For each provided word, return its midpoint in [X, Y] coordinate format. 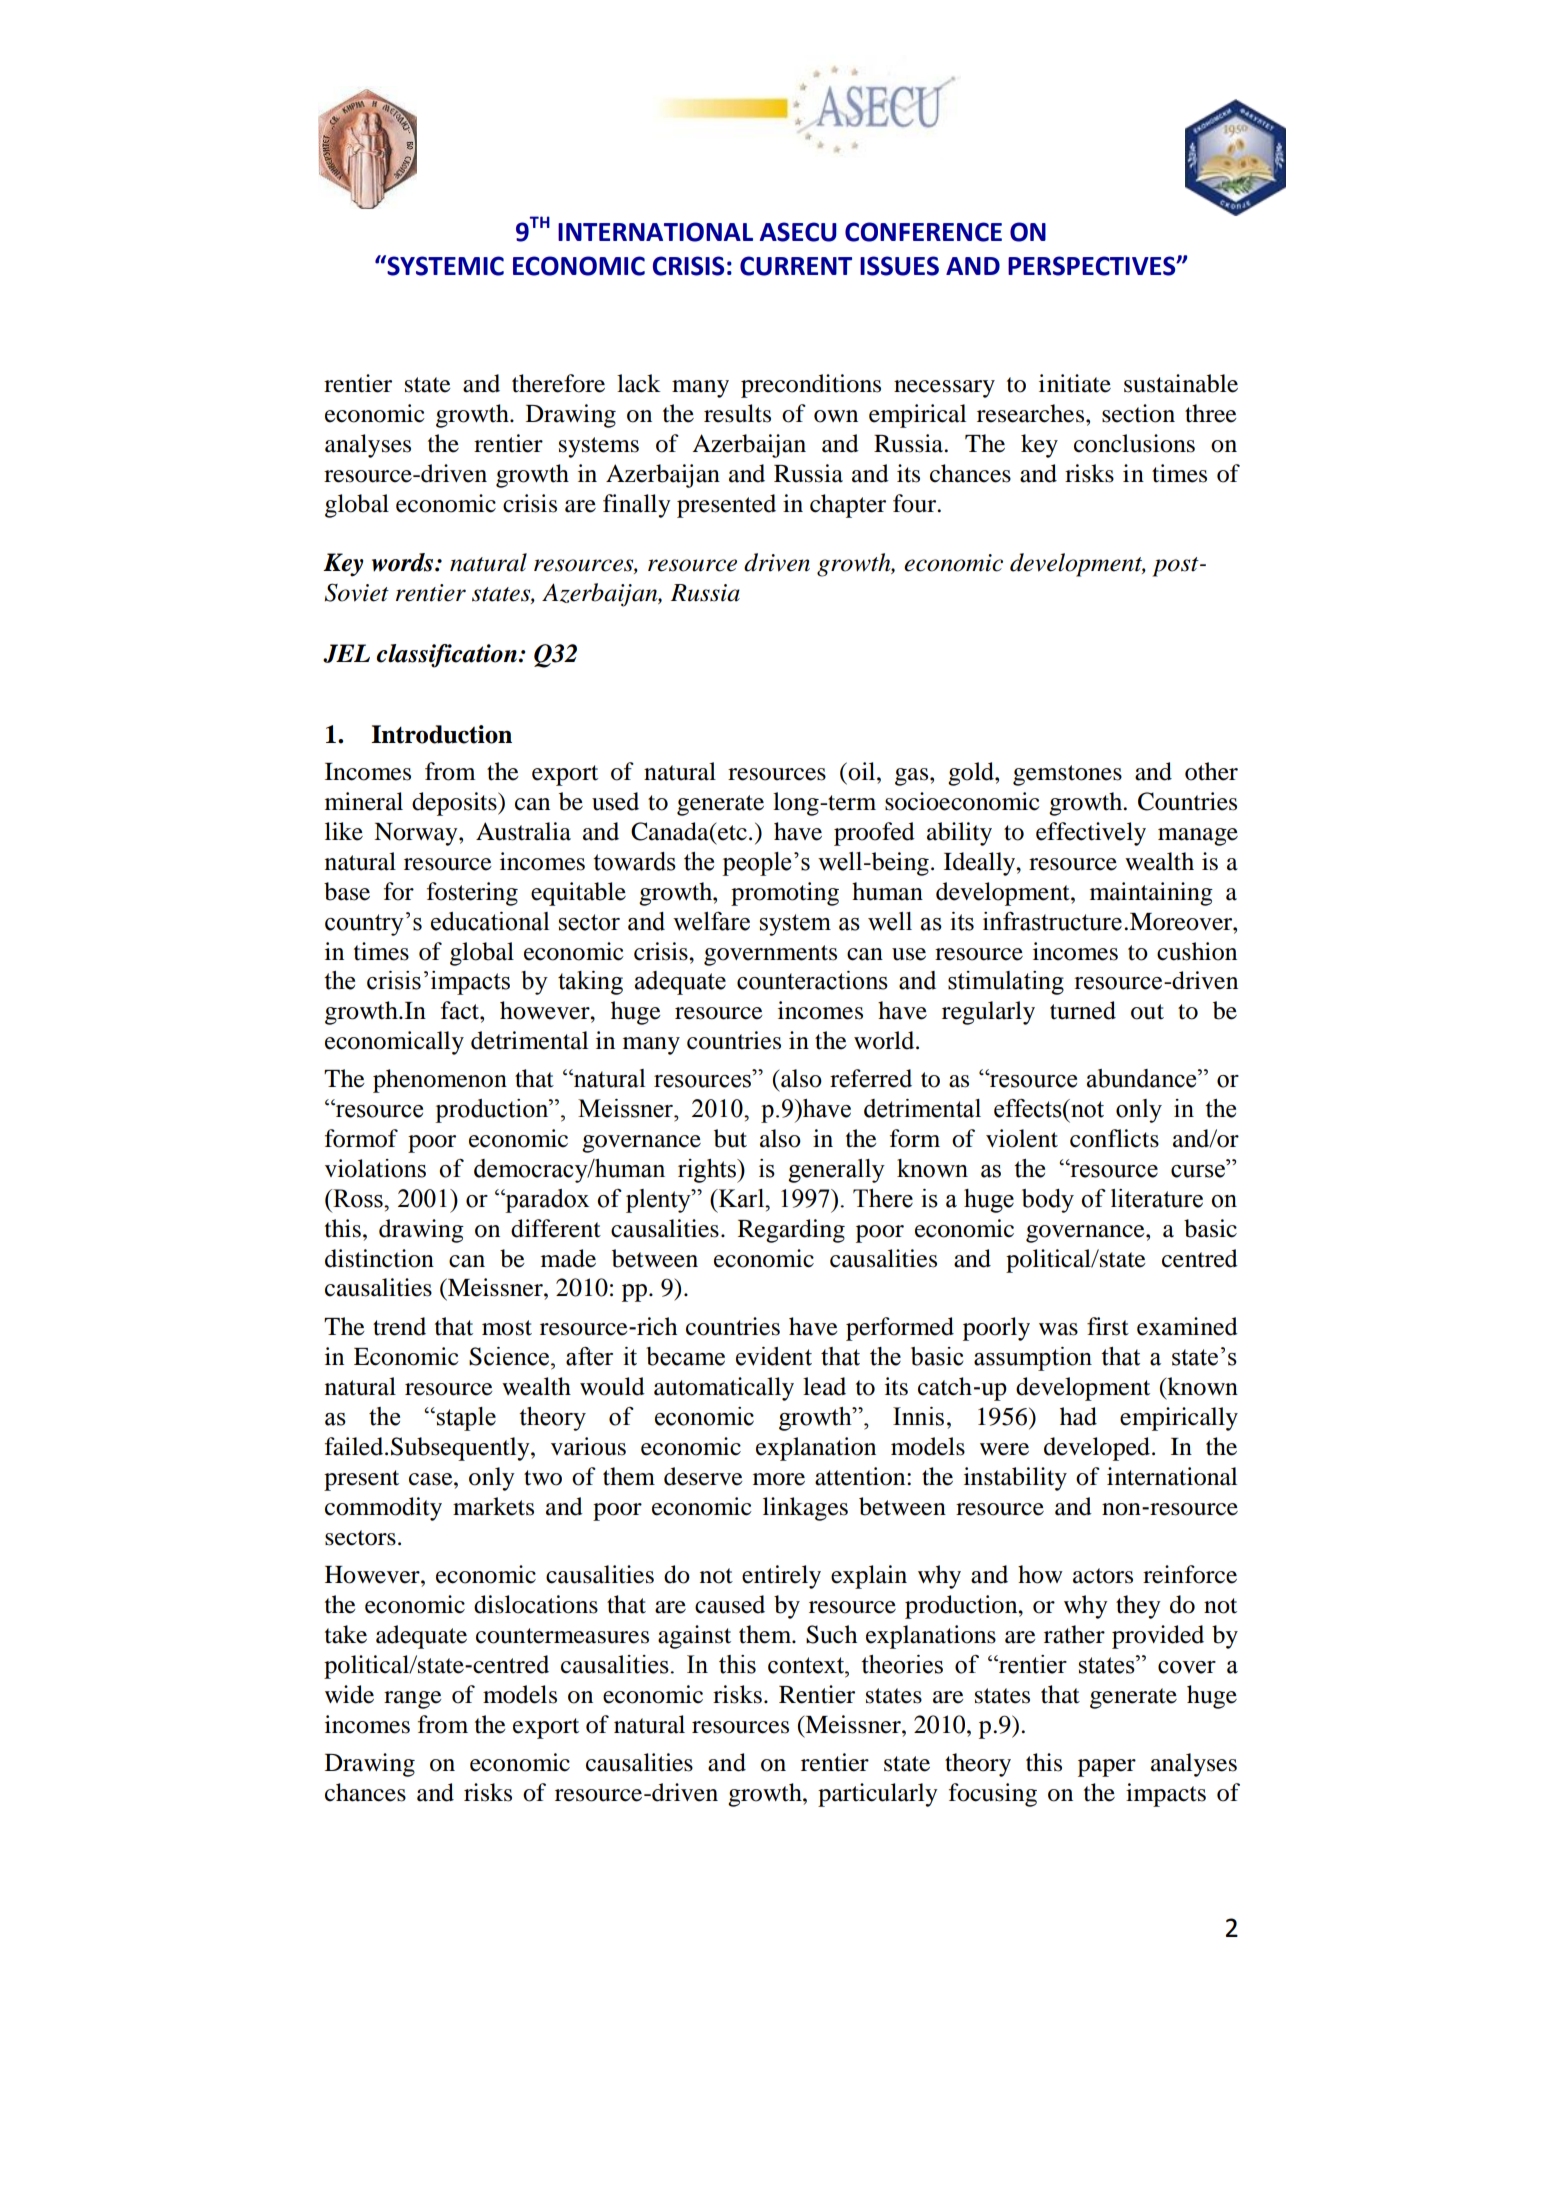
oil [863, 771]
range [413, 1700]
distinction [379, 1258]
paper [1107, 1768]
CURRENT [796, 266]
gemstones [1067, 775]
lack [639, 383]
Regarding [791, 1231]
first [1108, 1326]
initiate [1075, 383]
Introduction [441, 734]
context [807, 1665]
